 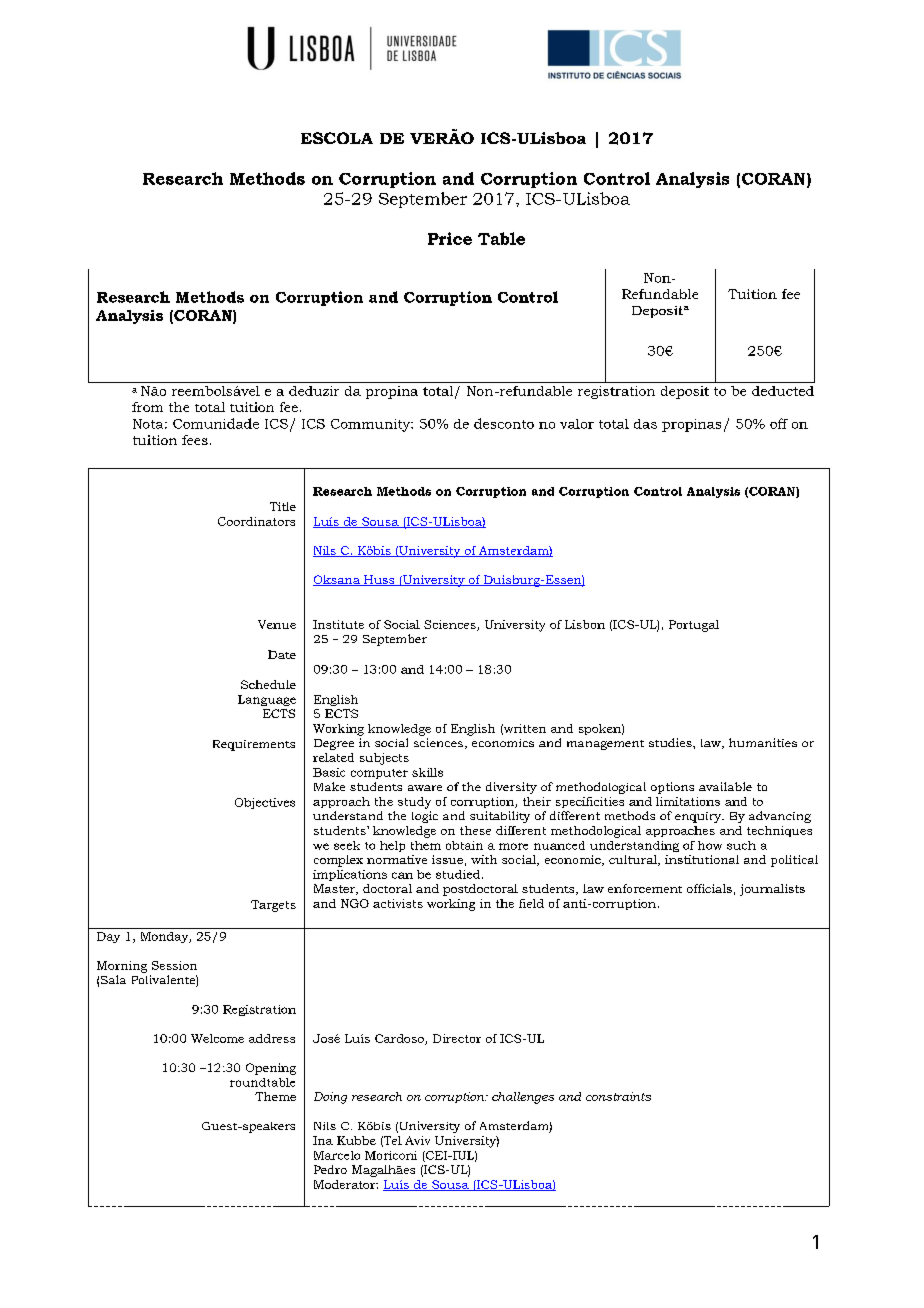 What do you see at coordinates (709, 888) in the document?
I see `officials` at bounding box center [709, 888].
